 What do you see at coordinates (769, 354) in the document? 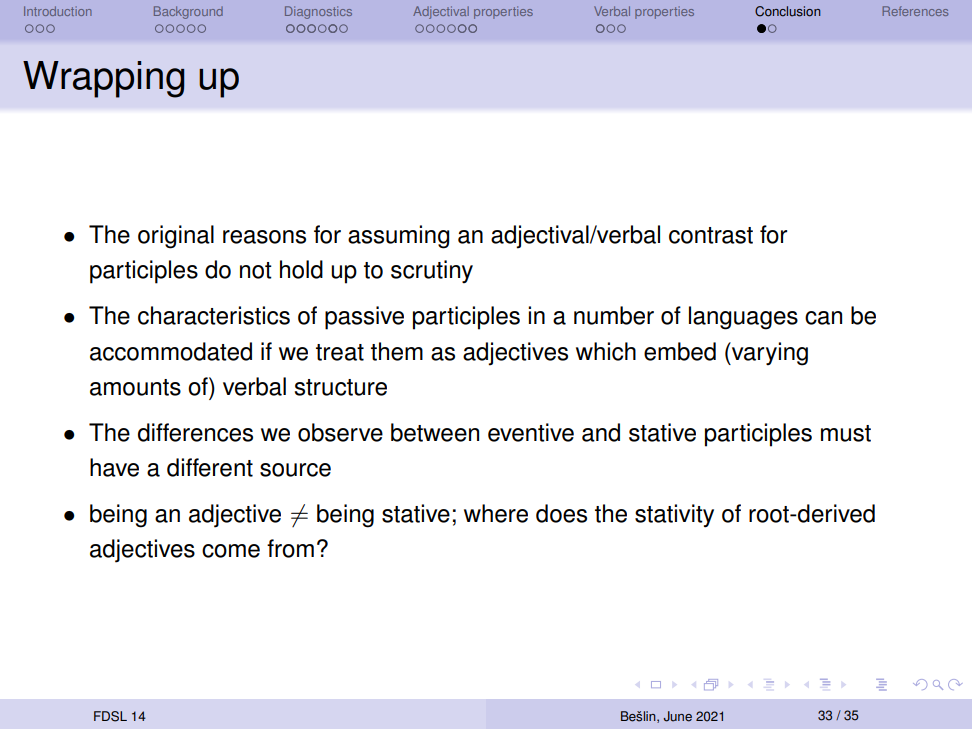
I see `varying` at bounding box center [769, 354].
